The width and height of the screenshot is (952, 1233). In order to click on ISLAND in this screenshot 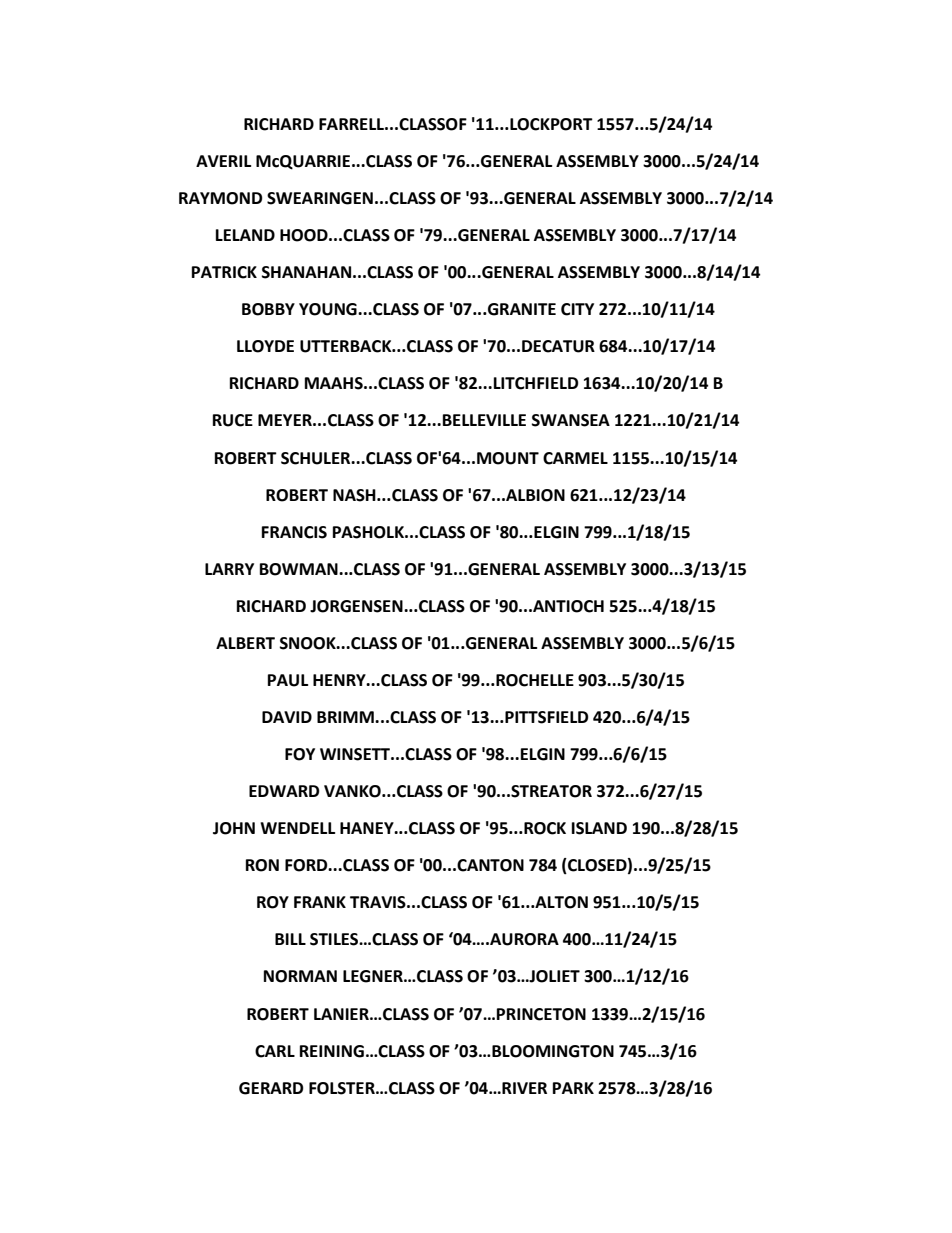, I will do `click(599, 828)`.
